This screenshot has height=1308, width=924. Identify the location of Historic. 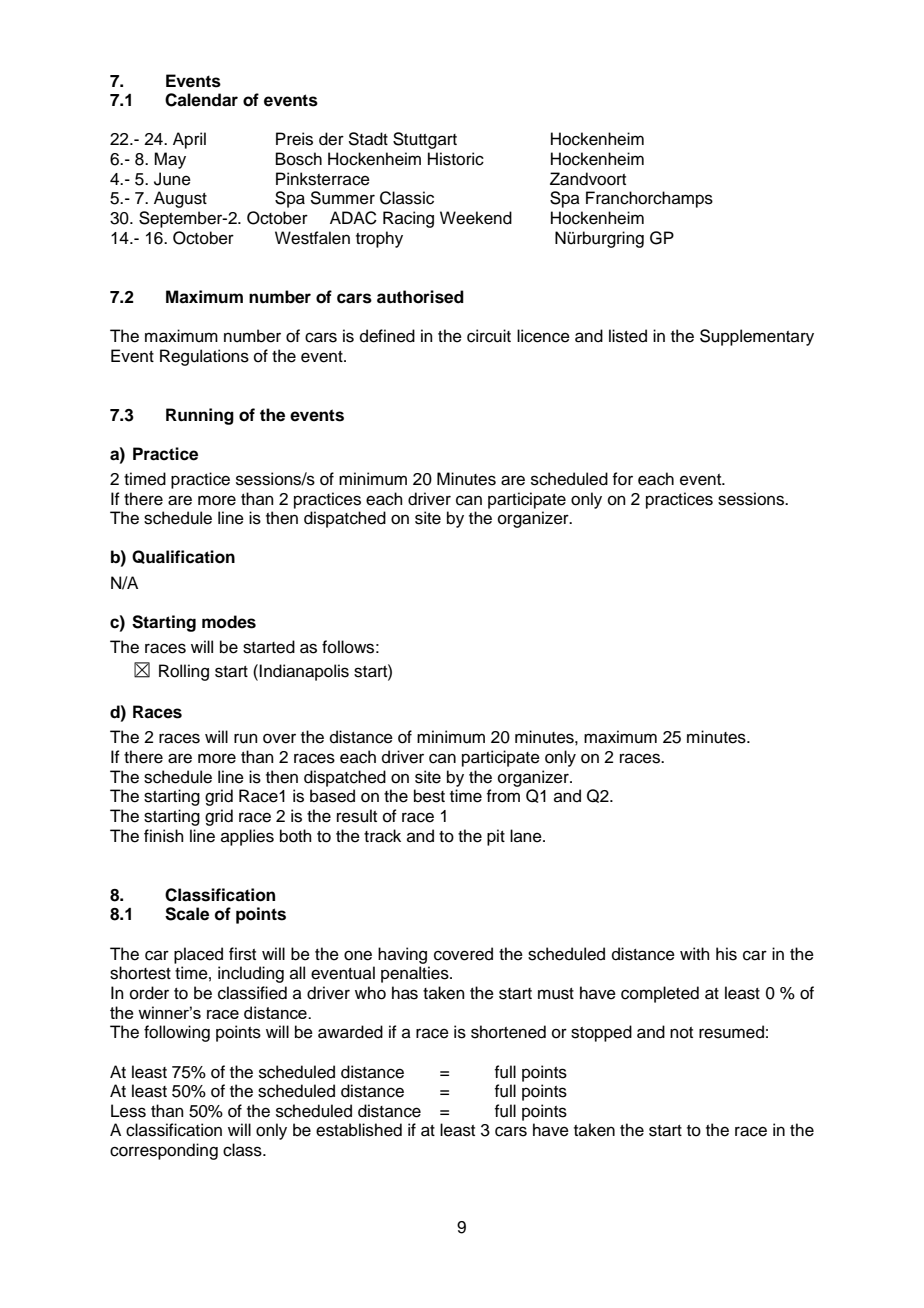
(456, 159).
